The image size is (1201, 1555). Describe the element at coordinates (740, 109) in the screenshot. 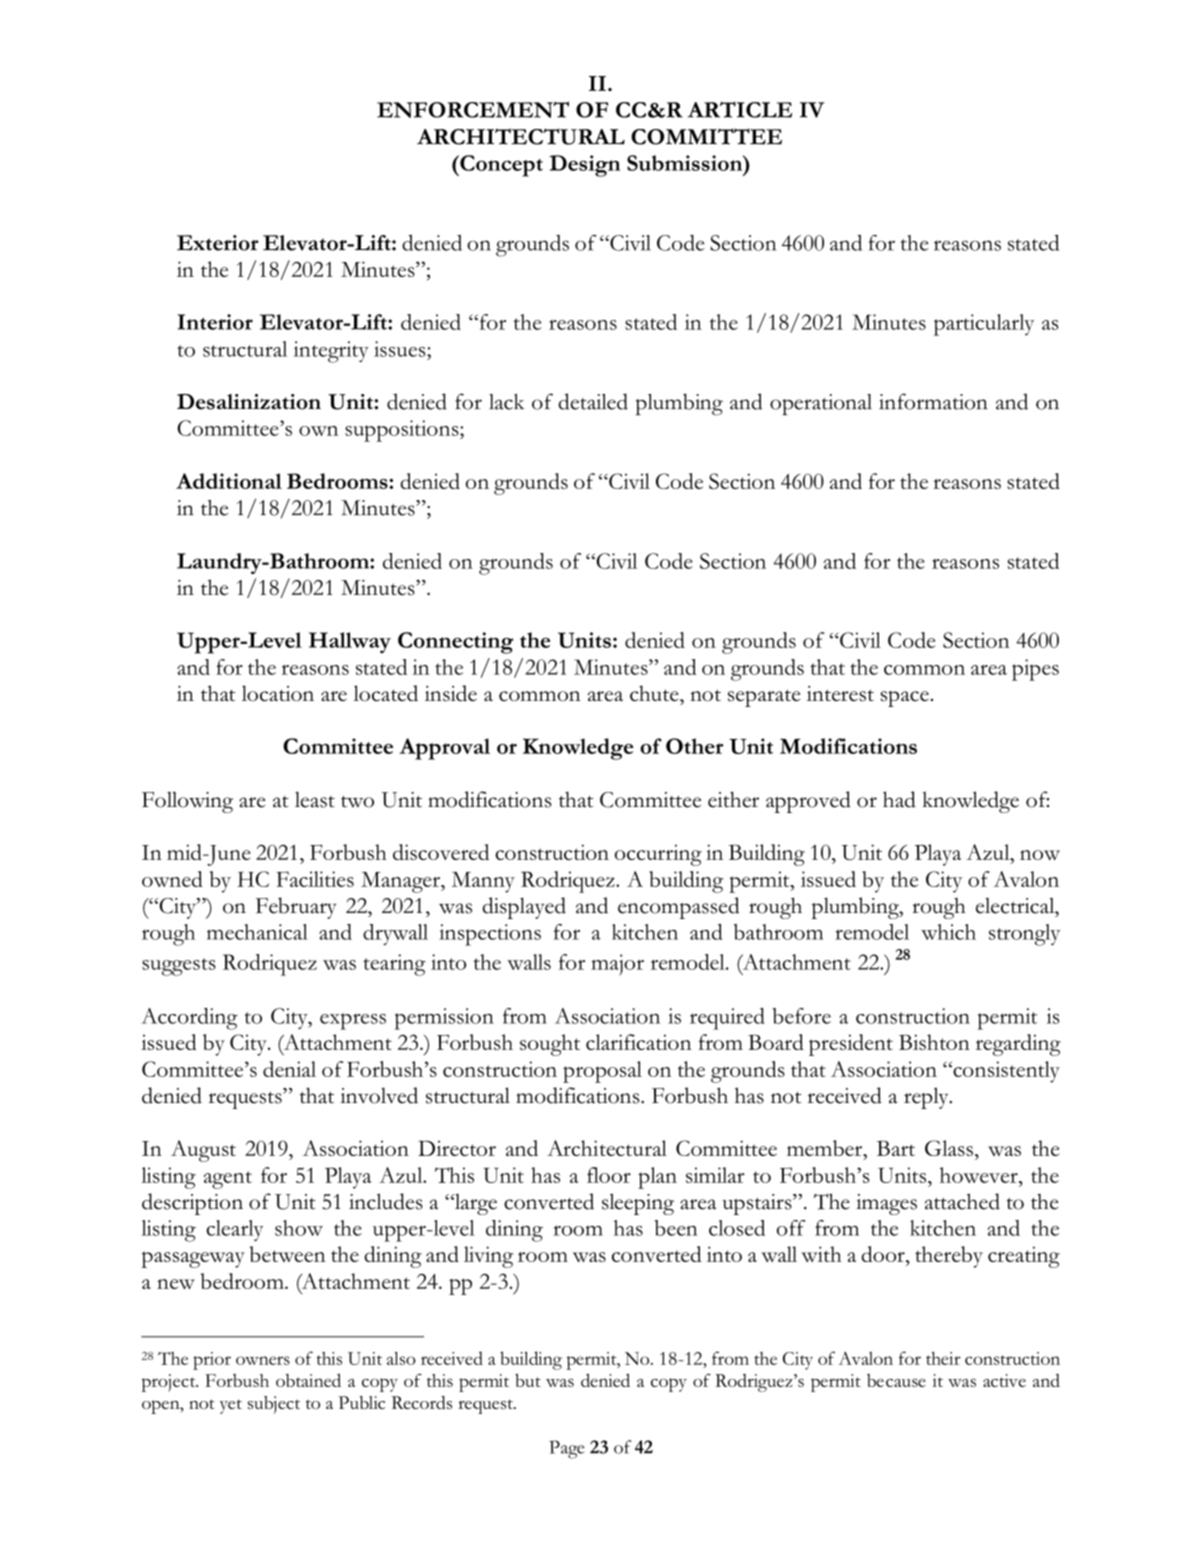

I see `ARTICLE` at that location.
